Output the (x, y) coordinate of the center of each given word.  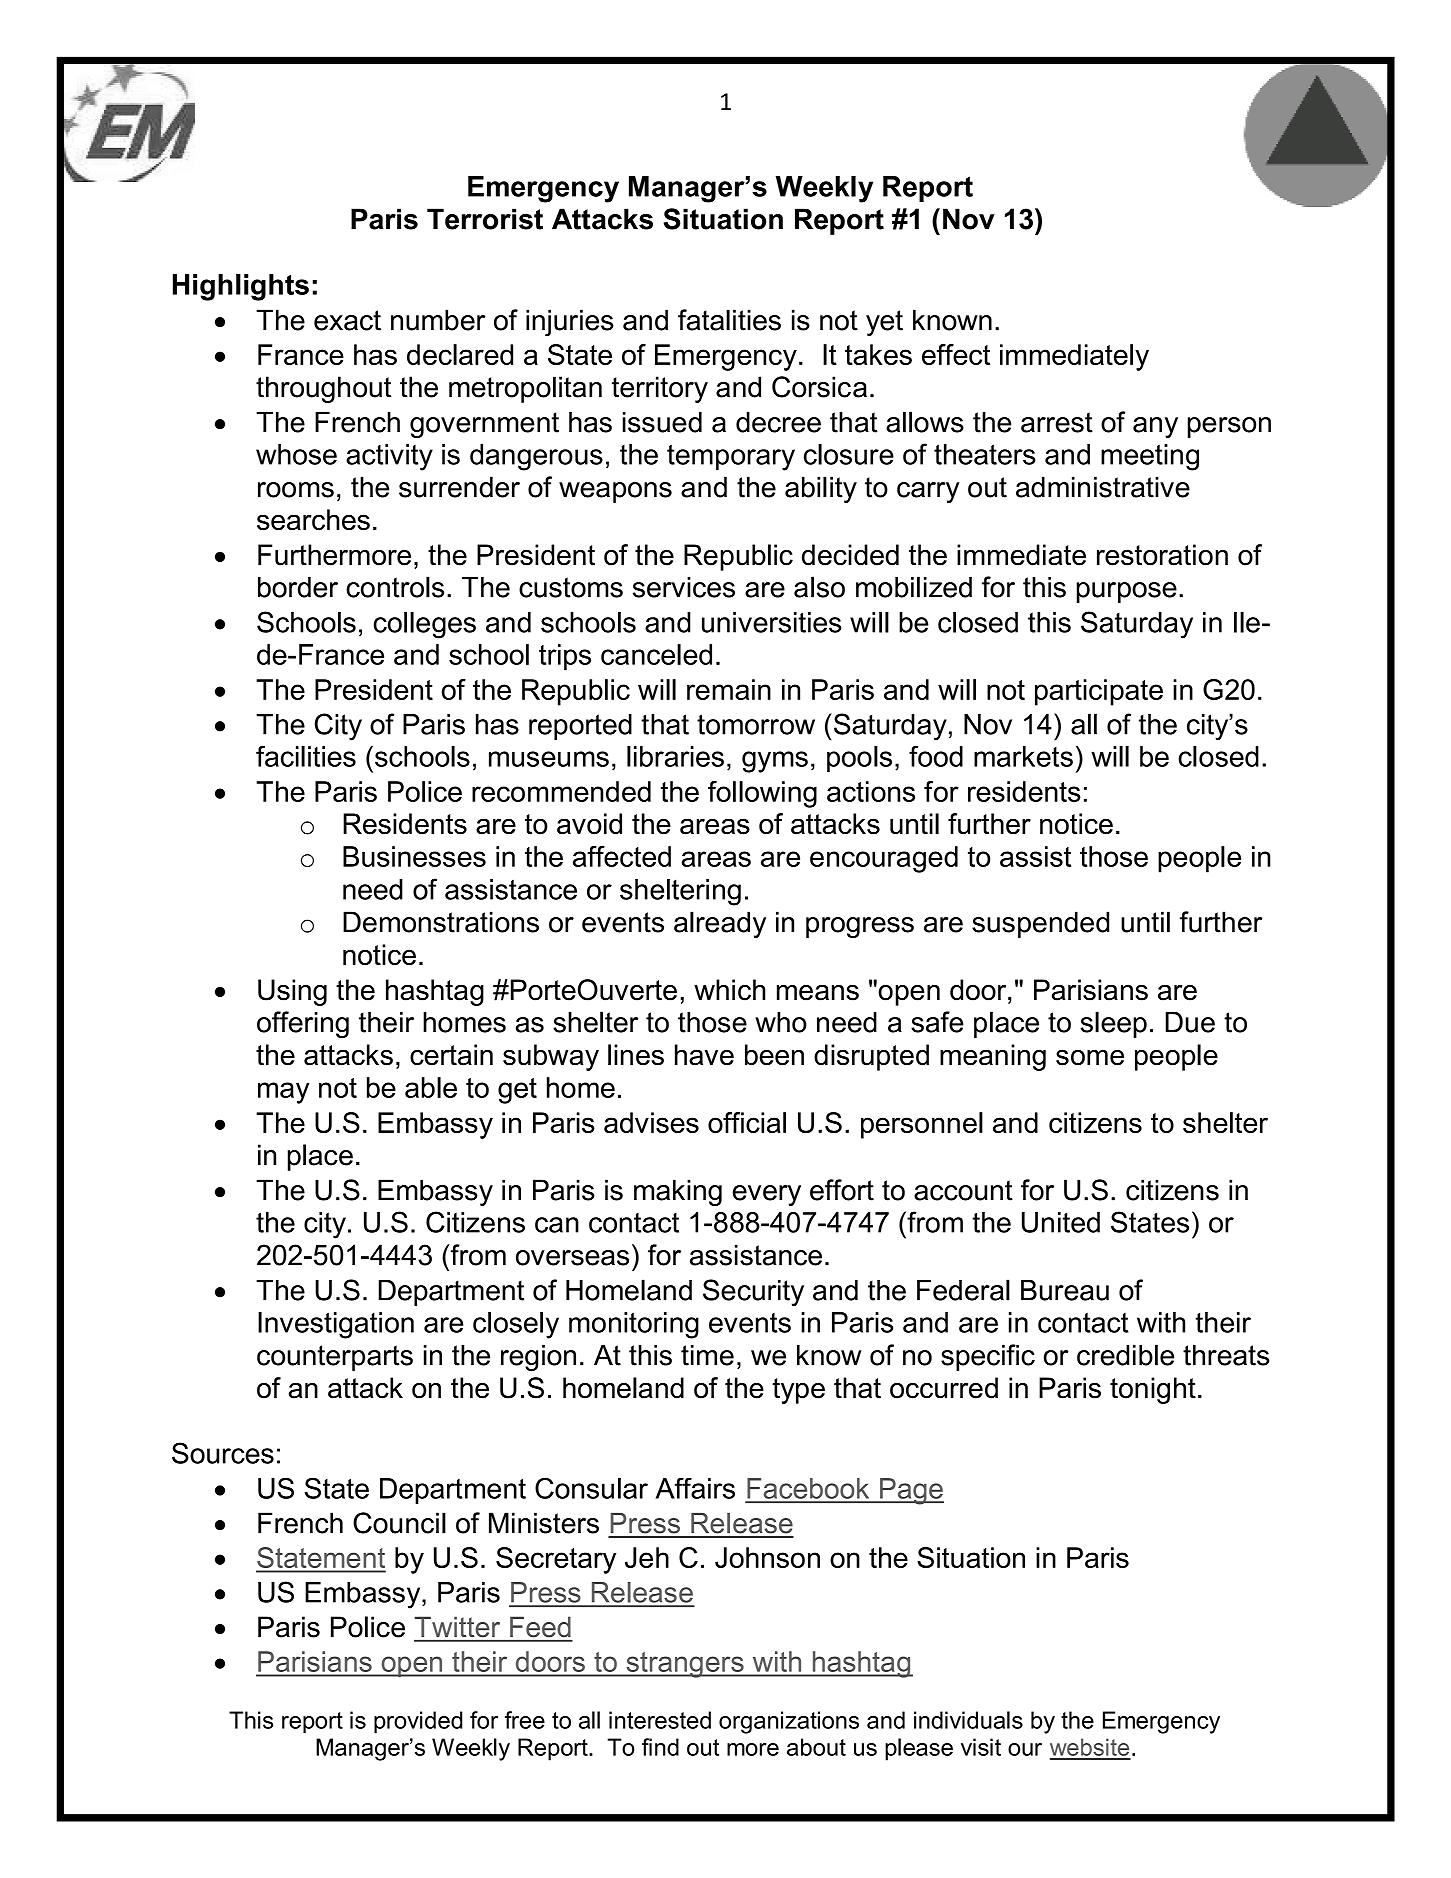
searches (313, 519)
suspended (1040, 924)
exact (347, 320)
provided (418, 1722)
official (747, 1122)
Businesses (414, 856)
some (1090, 1058)
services (684, 587)
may (284, 1093)
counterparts (335, 1358)
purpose (1127, 592)
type (799, 1391)
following (762, 794)
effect (956, 354)
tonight (1153, 1390)
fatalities (729, 320)
